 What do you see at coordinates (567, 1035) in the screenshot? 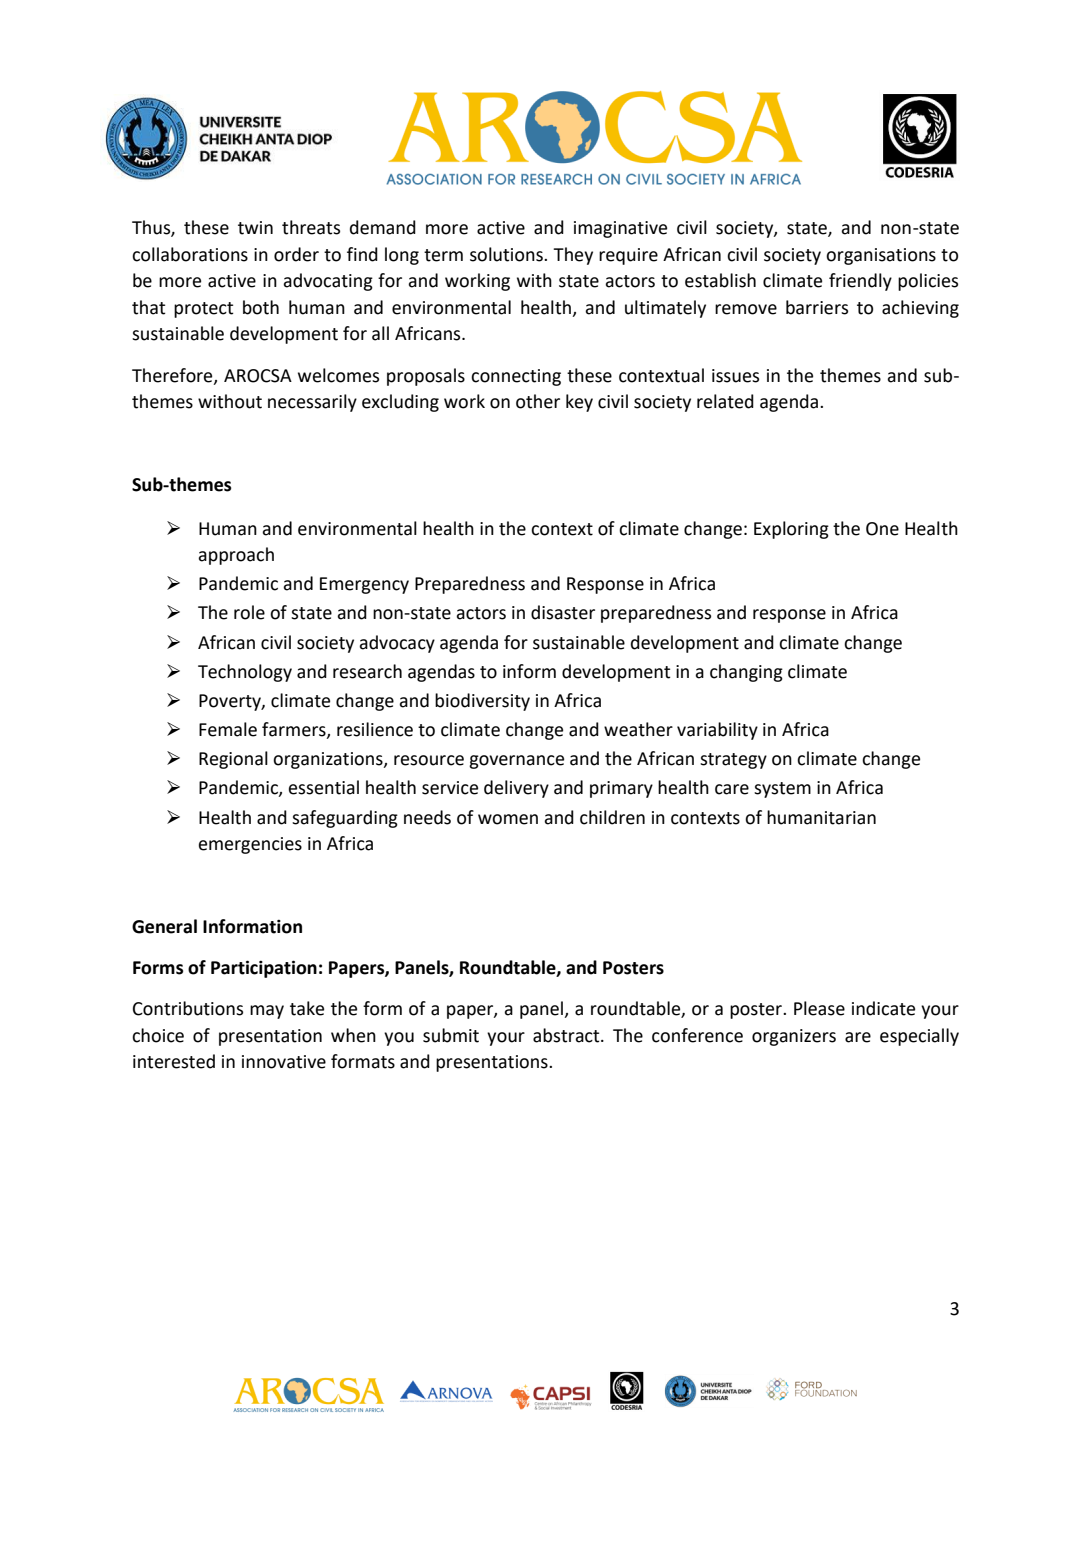
I see `abstract` at bounding box center [567, 1035].
